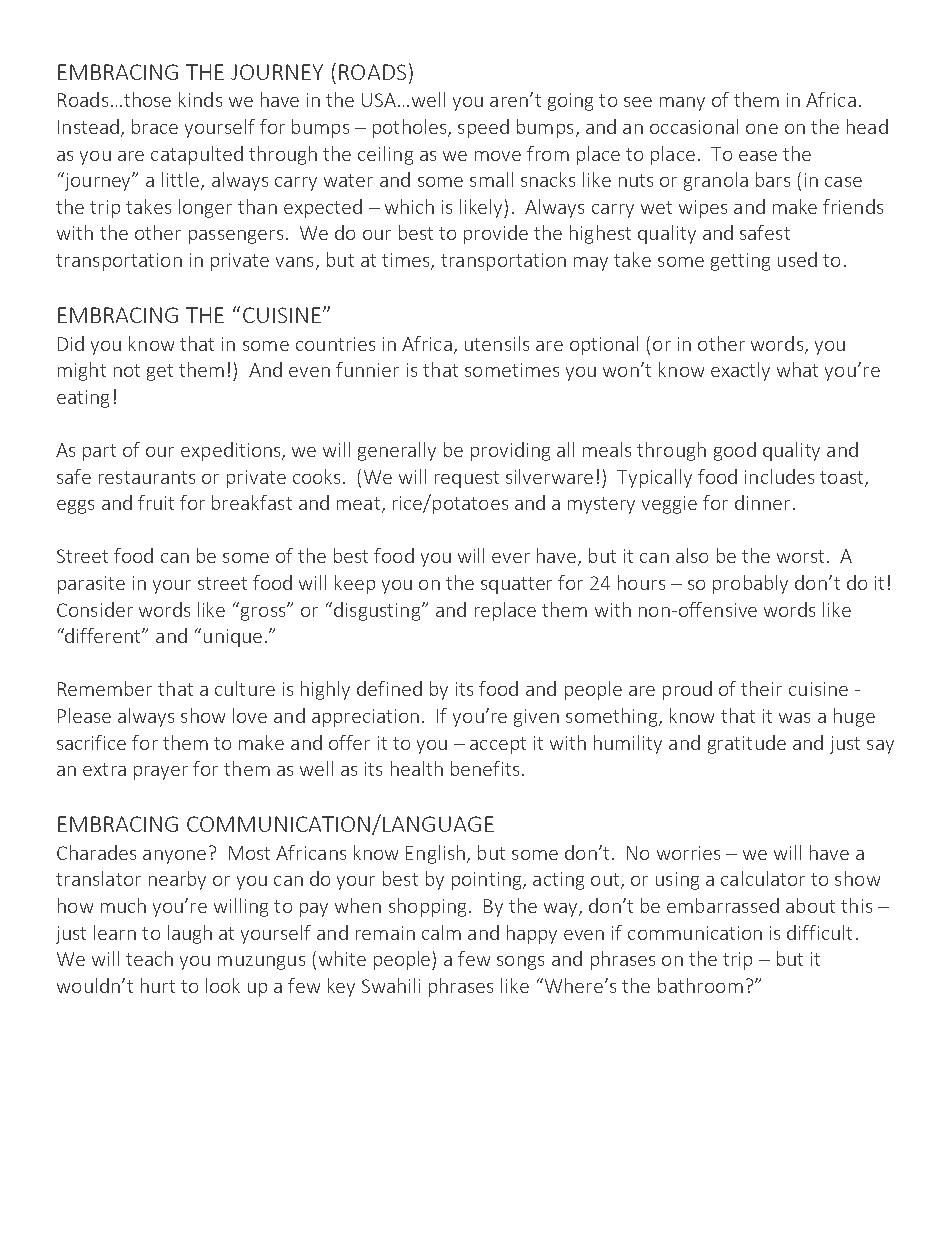 The width and height of the screenshot is (952, 1233). Describe the element at coordinates (149, 958) in the screenshot. I see `teach` at that location.
